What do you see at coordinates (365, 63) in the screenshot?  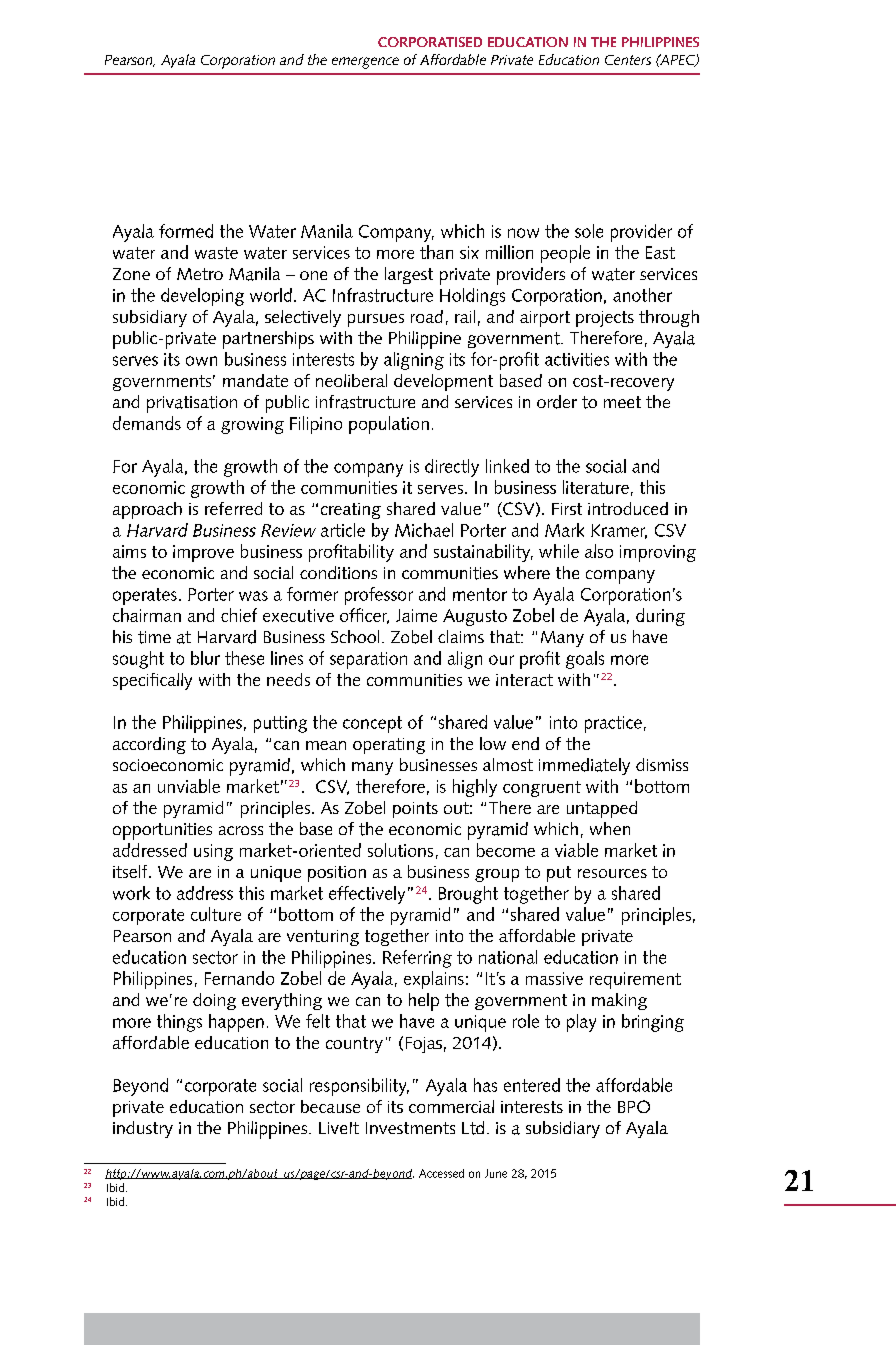 I see `emergence` at bounding box center [365, 63].
